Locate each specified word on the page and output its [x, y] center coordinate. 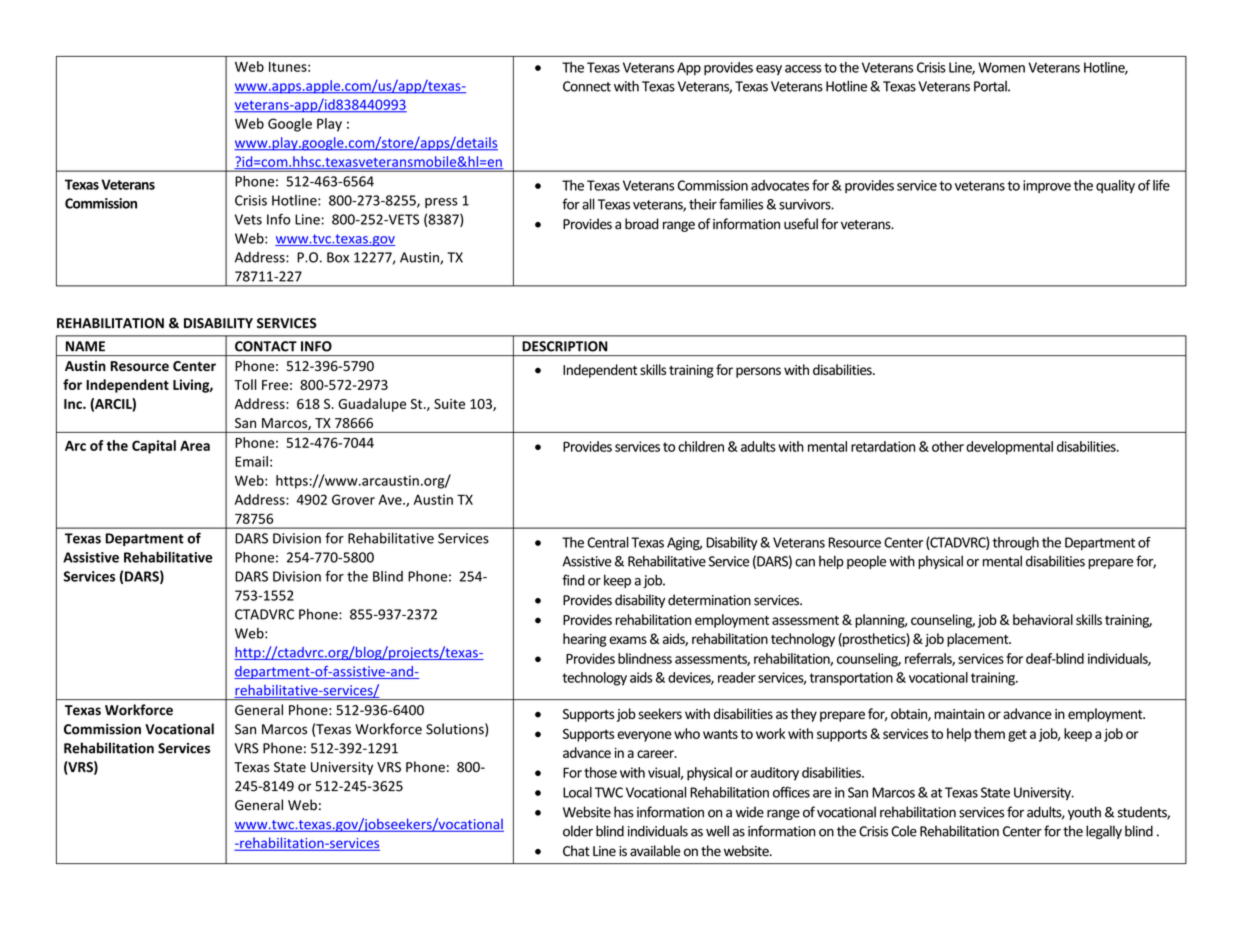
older [578, 831]
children [701, 446]
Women [1001, 67]
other [948, 446]
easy [769, 70]
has [624, 812]
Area [195, 446]
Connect [587, 86]
